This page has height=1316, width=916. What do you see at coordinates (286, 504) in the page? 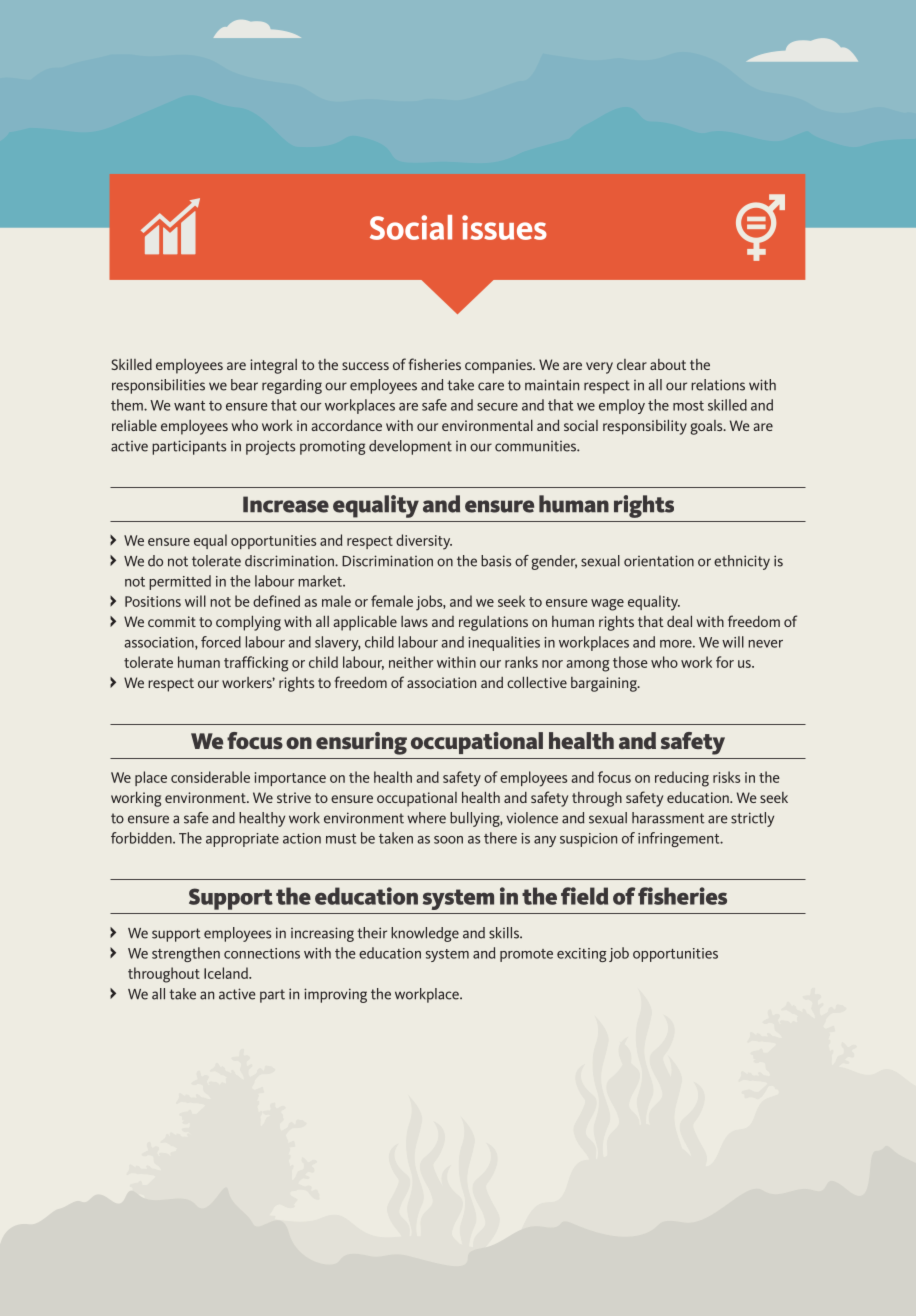
I see `Increase` at bounding box center [286, 504].
